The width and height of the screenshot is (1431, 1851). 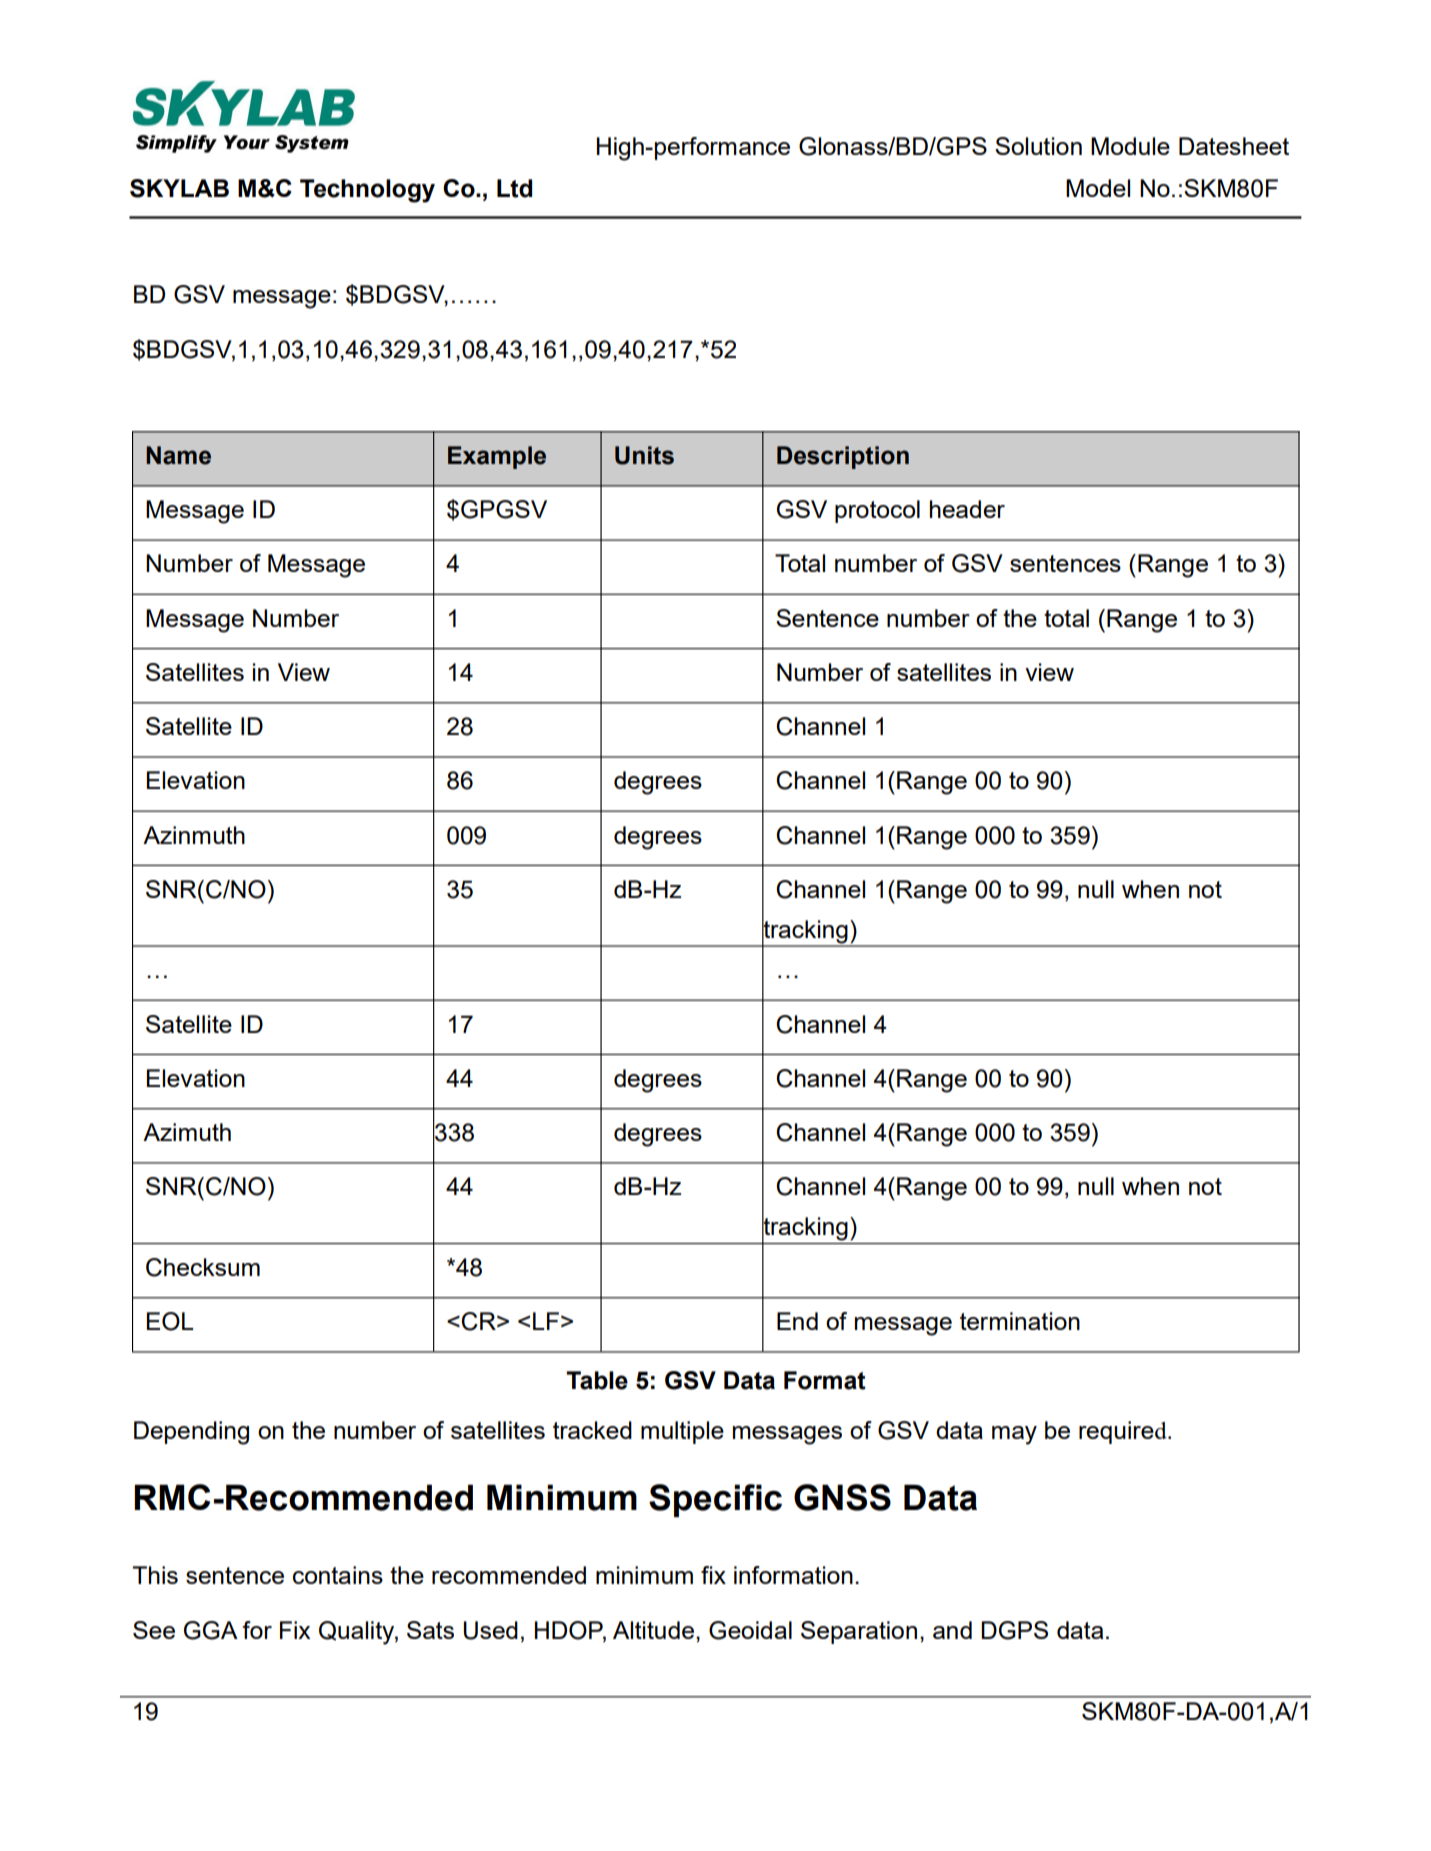 What do you see at coordinates (179, 188) in the screenshot?
I see `SKYLAB` at bounding box center [179, 188].
